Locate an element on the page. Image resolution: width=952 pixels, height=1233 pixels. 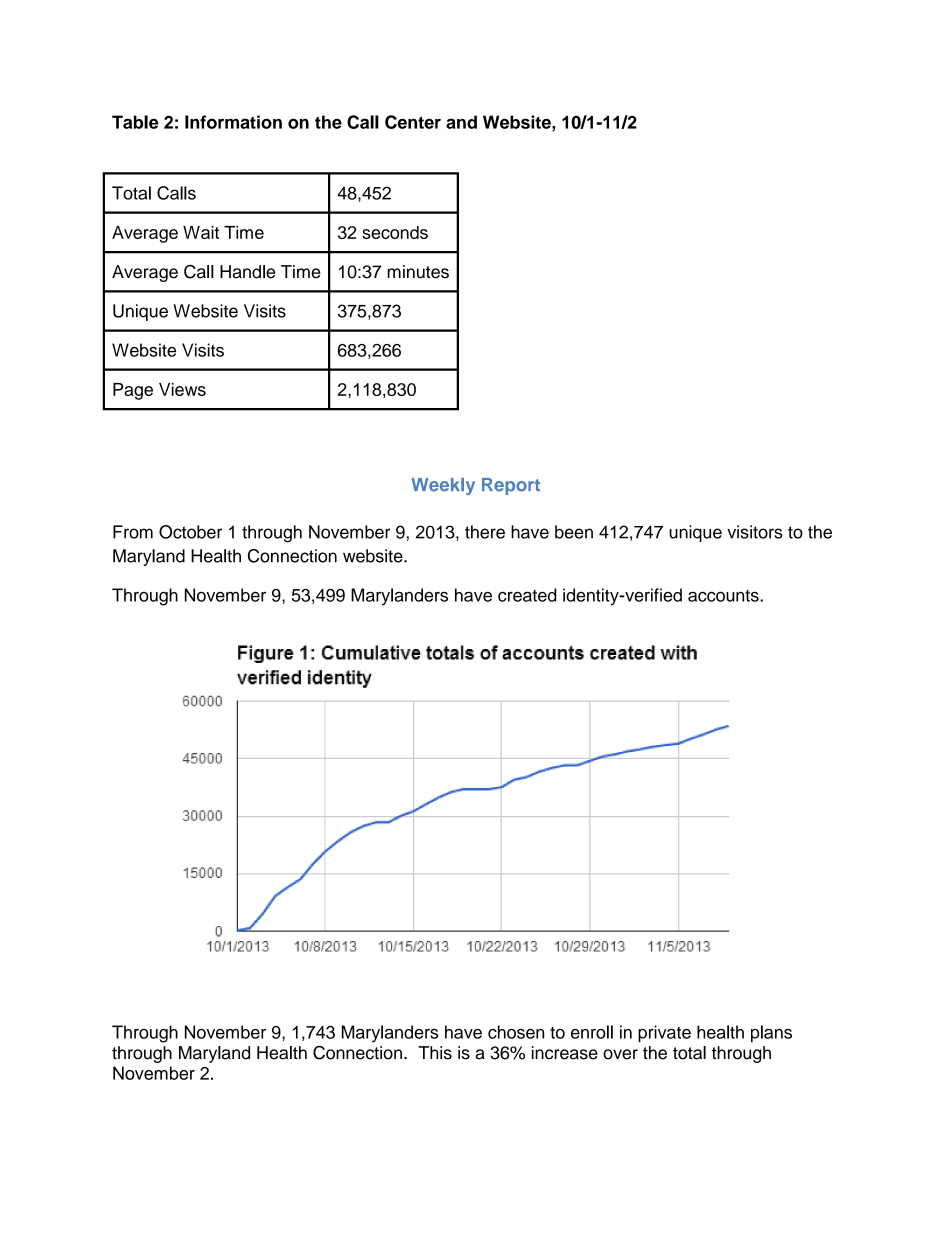
chosen is located at coordinates (516, 1032).
